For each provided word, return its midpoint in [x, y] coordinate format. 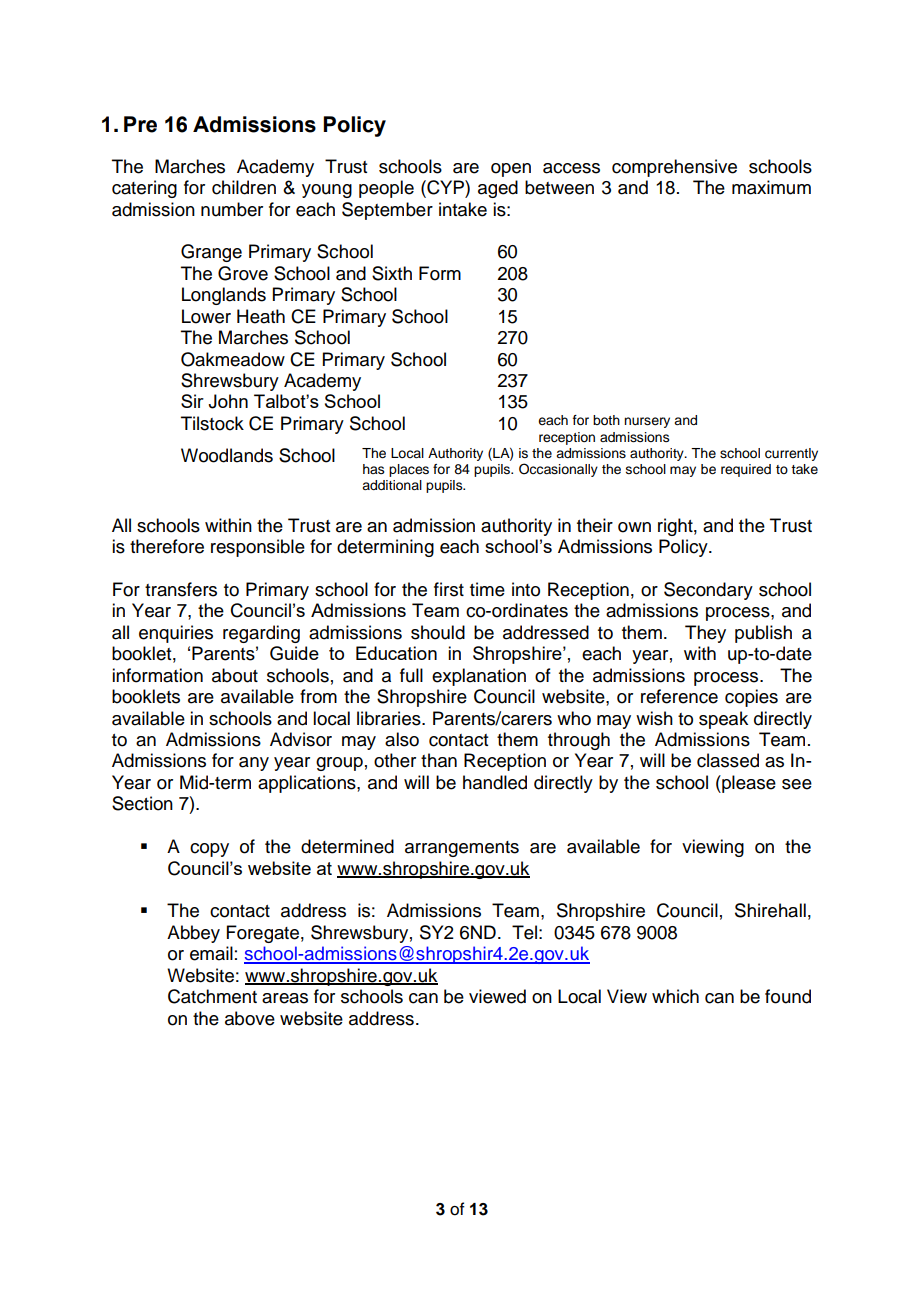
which [675, 996]
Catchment [212, 996]
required [746, 470]
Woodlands [227, 455]
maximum [771, 187]
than [439, 760]
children [244, 187]
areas [285, 998]
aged [498, 189]
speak [723, 720]
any [254, 764]
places [409, 470]
